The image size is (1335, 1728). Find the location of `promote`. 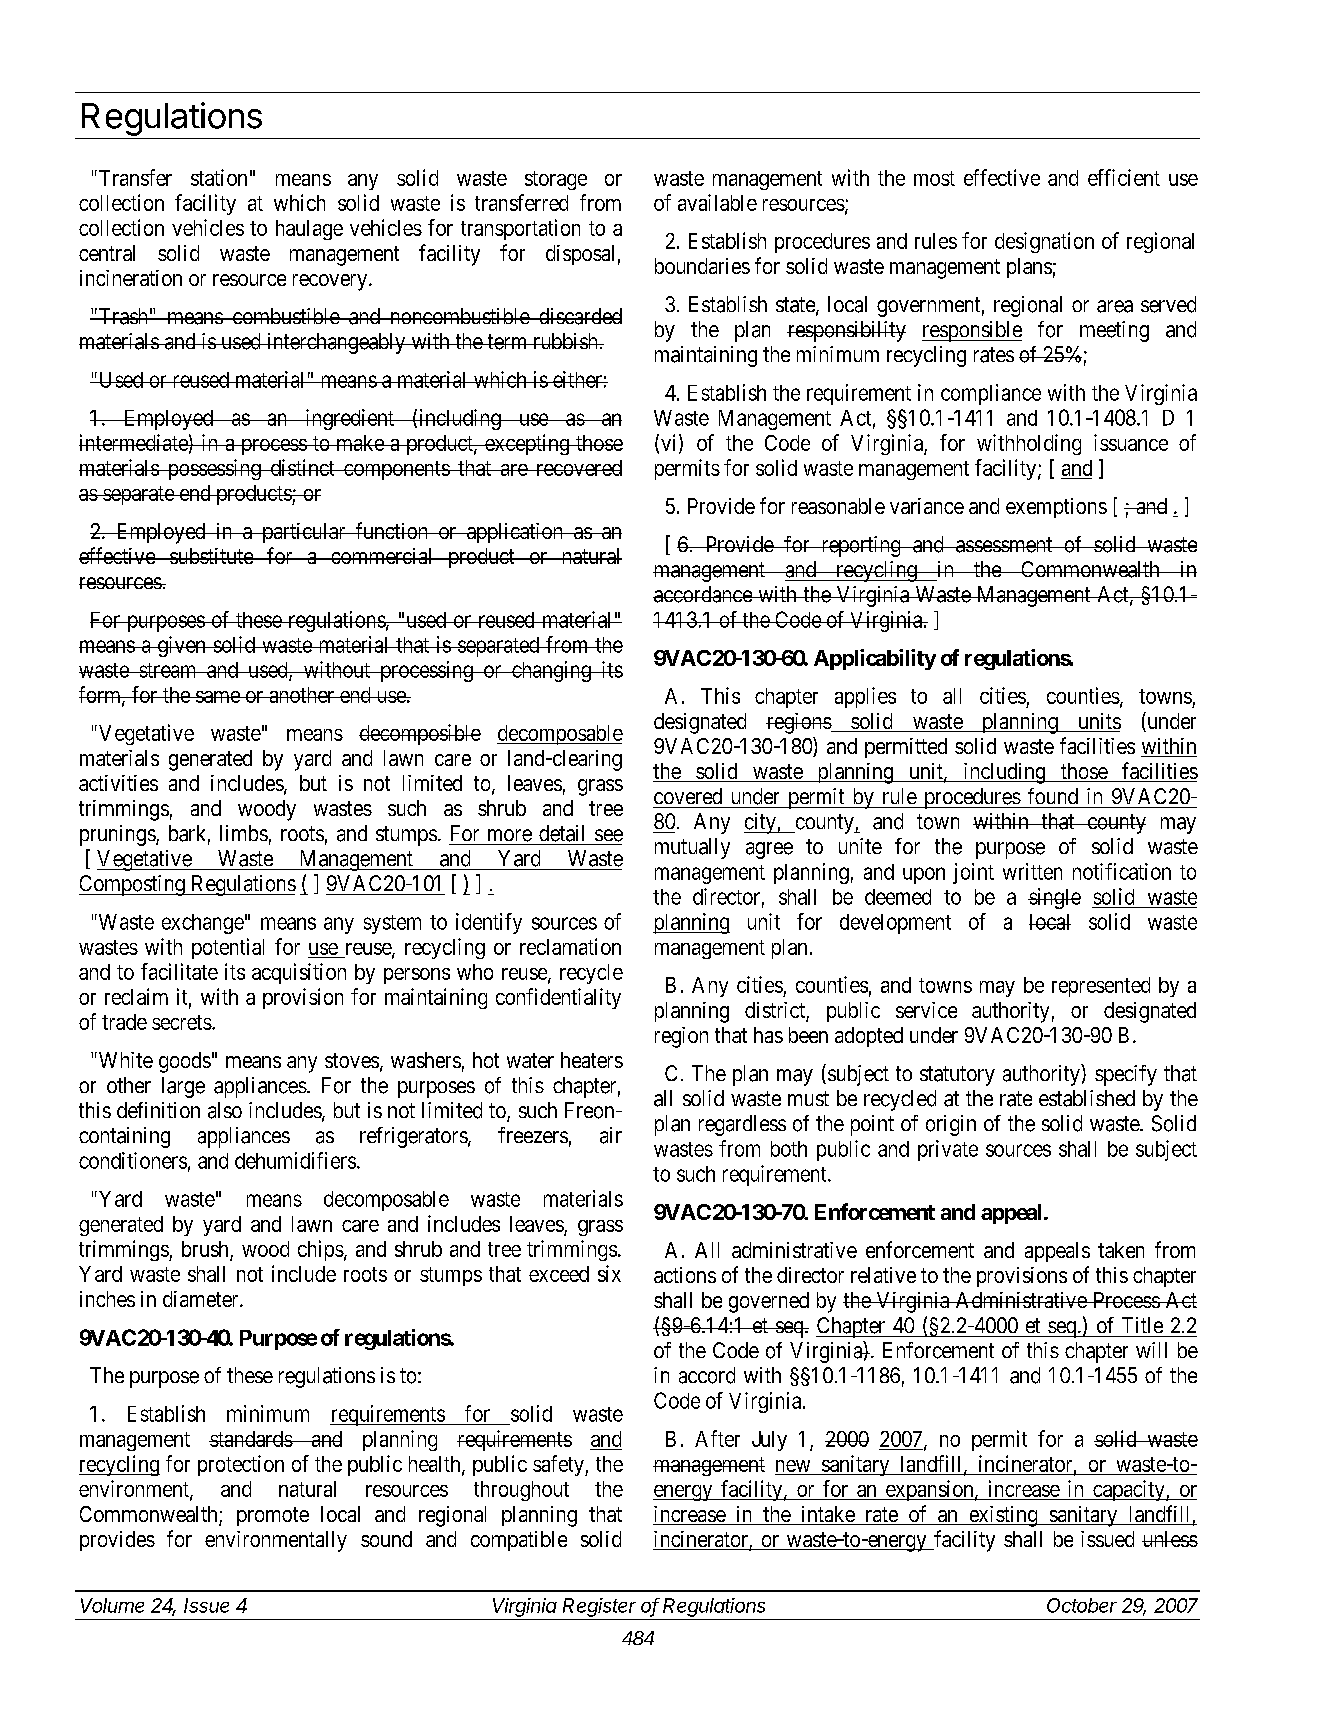

promote is located at coordinates (273, 1516).
